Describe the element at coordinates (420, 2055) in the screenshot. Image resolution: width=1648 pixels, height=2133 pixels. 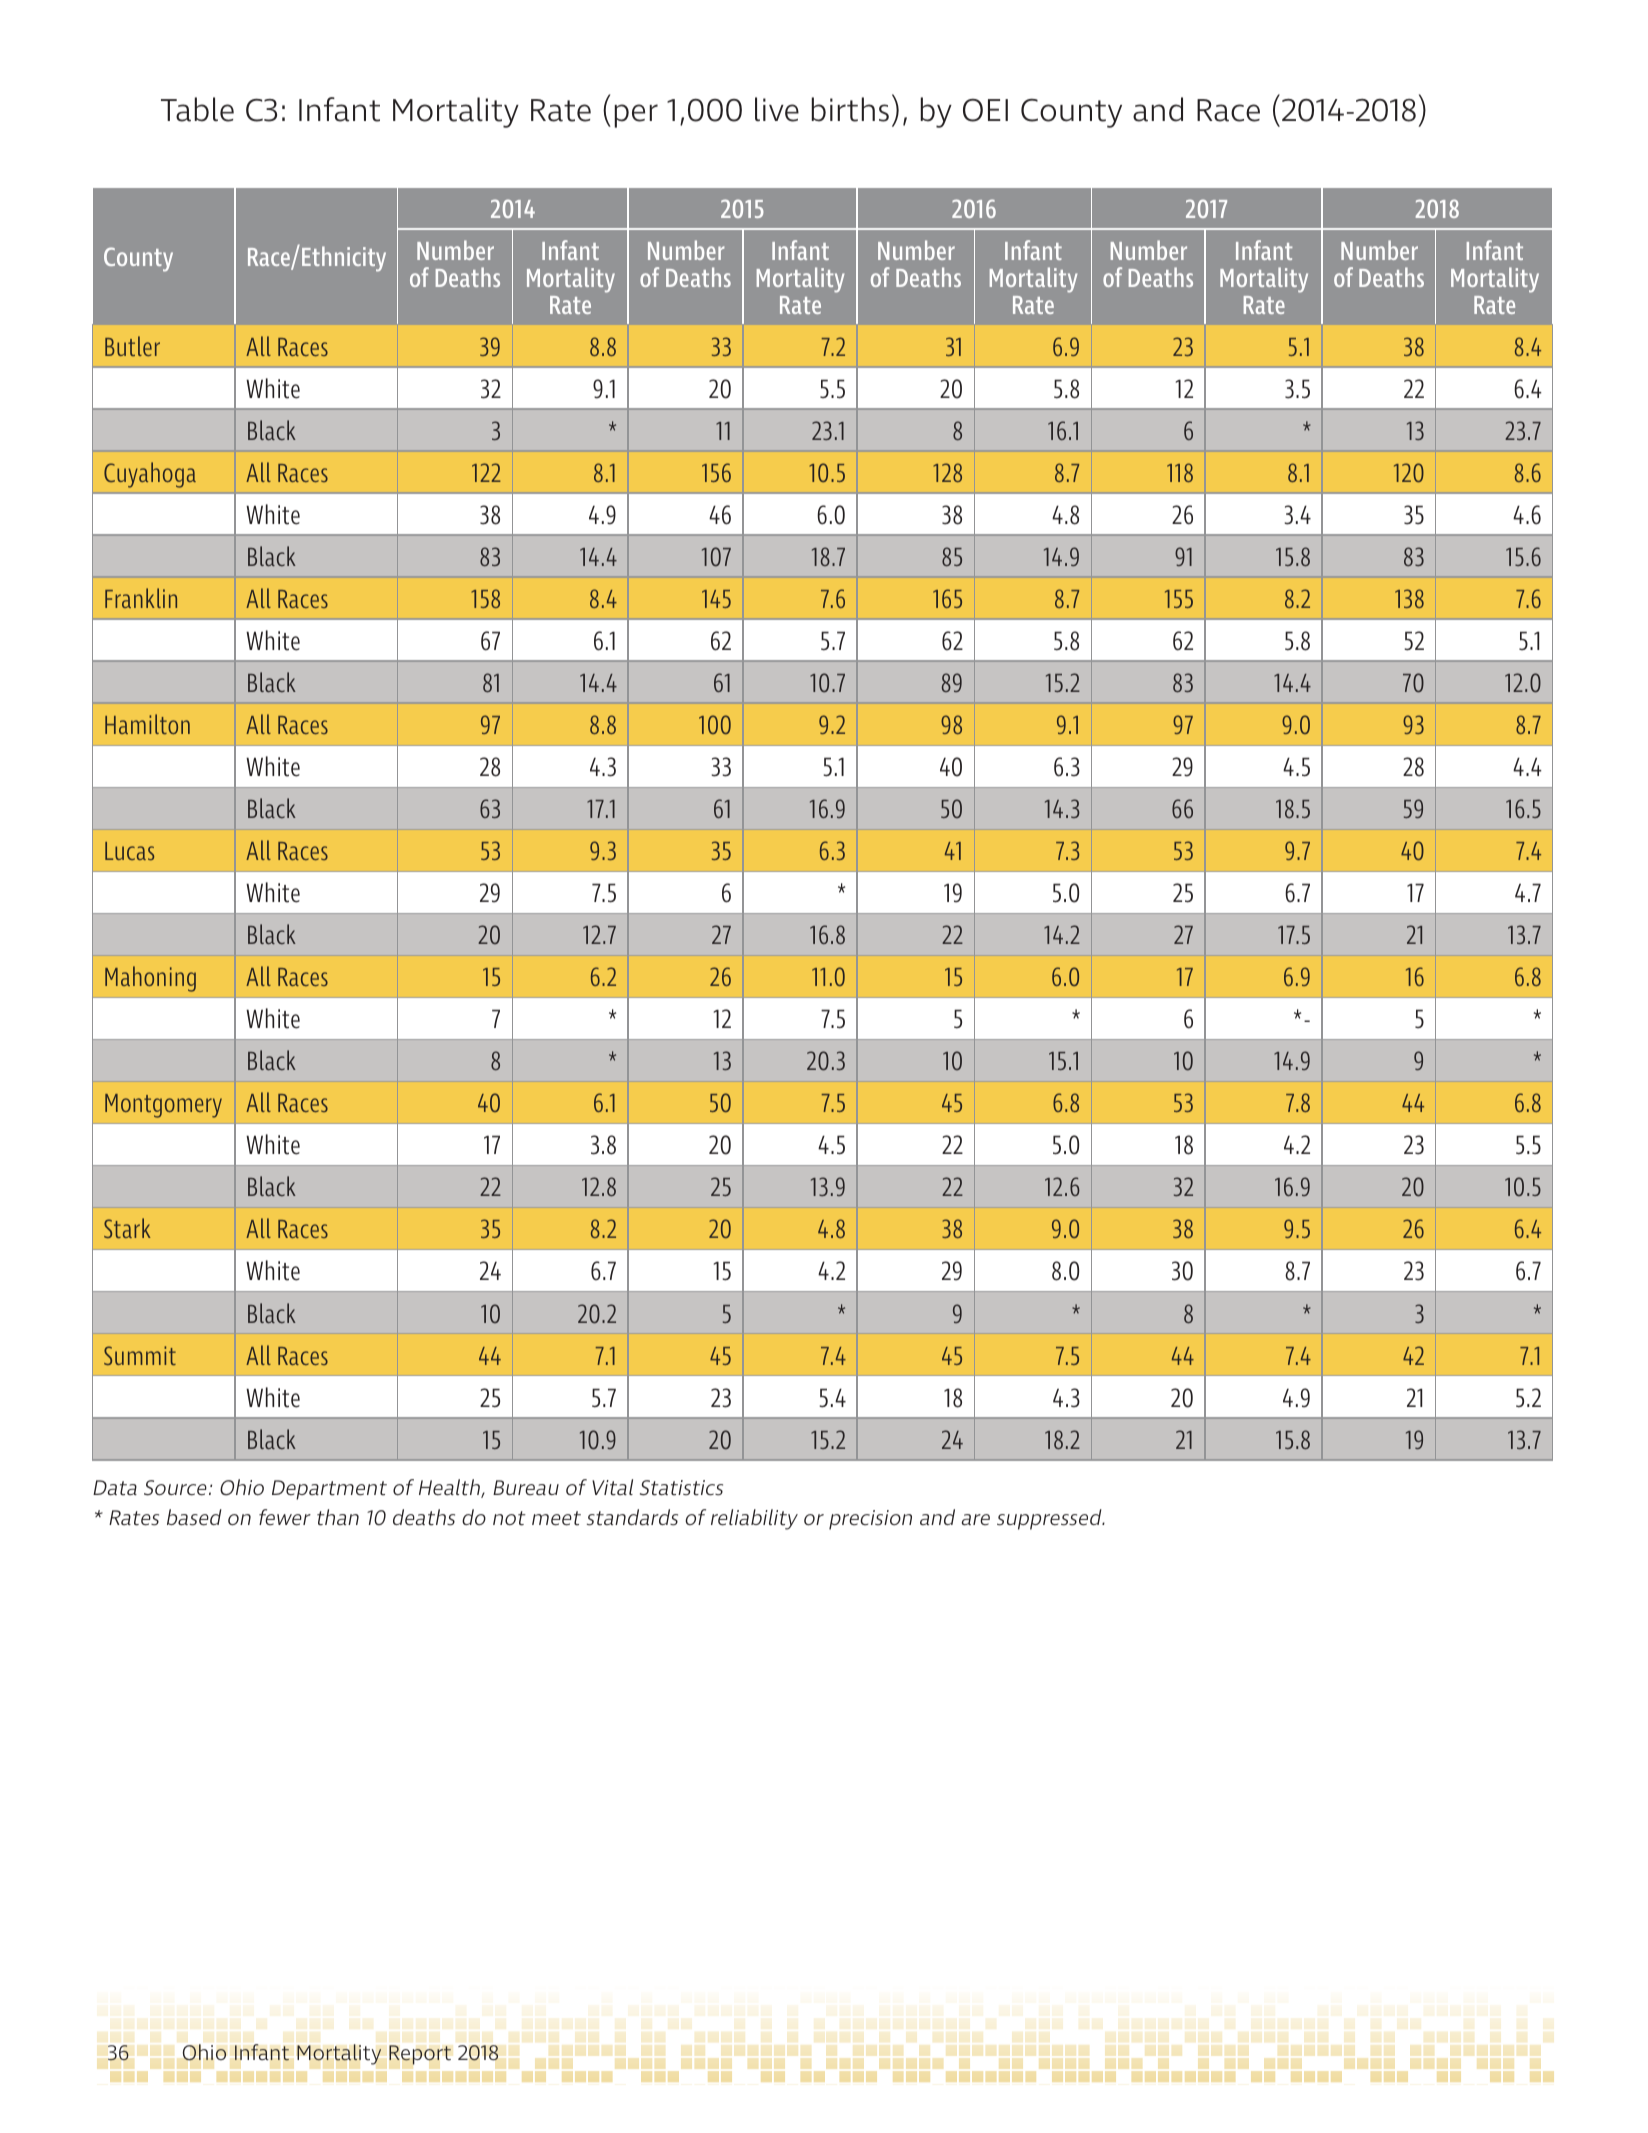
I see `Report` at that location.
